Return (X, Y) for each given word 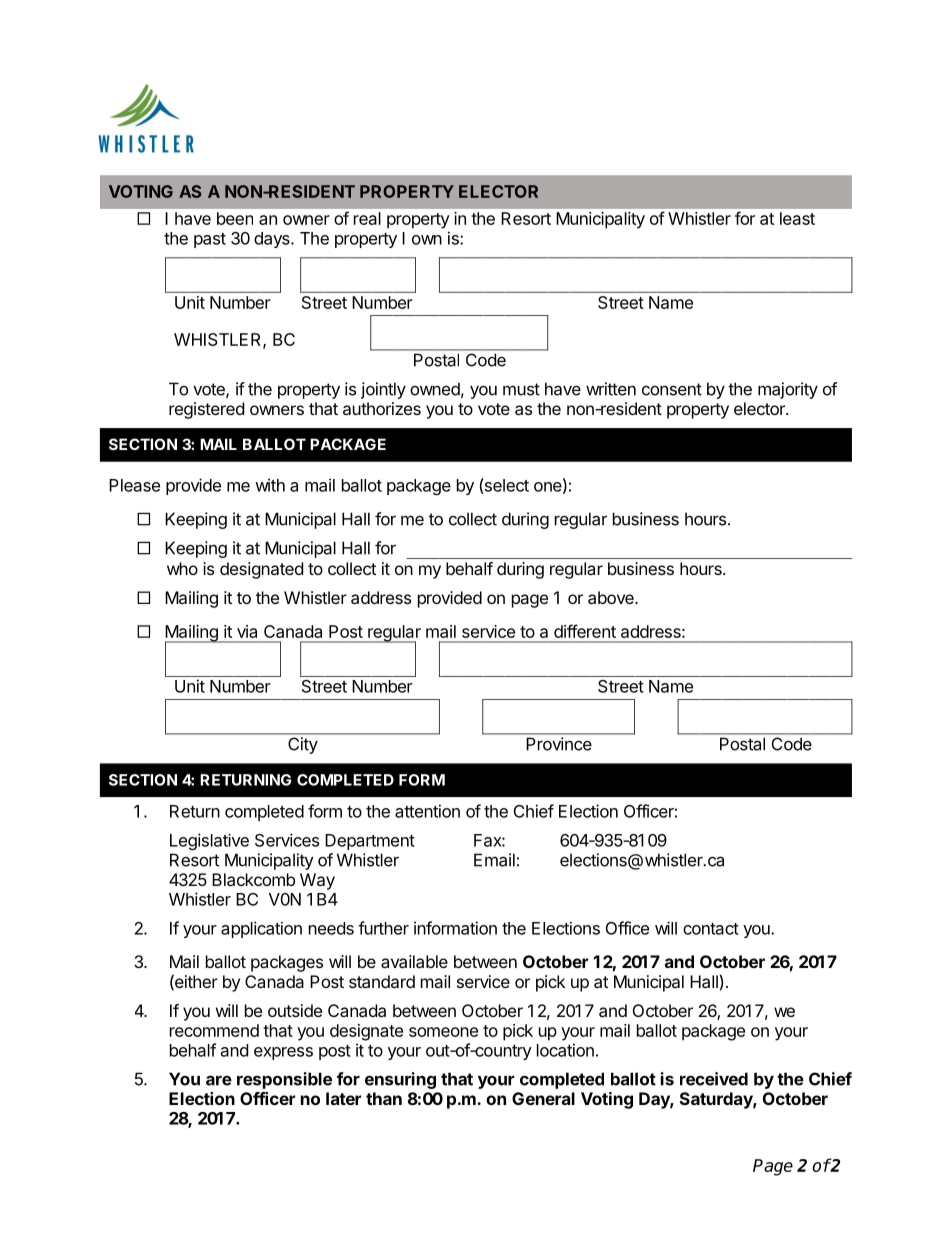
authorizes (382, 408)
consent (672, 389)
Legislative (209, 841)
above (612, 597)
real (367, 218)
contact (711, 929)
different (585, 631)
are (219, 1080)
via (247, 631)
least (797, 218)
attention (427, 811)
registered (206, 410)
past (210, 240)
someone (443, 1032)
